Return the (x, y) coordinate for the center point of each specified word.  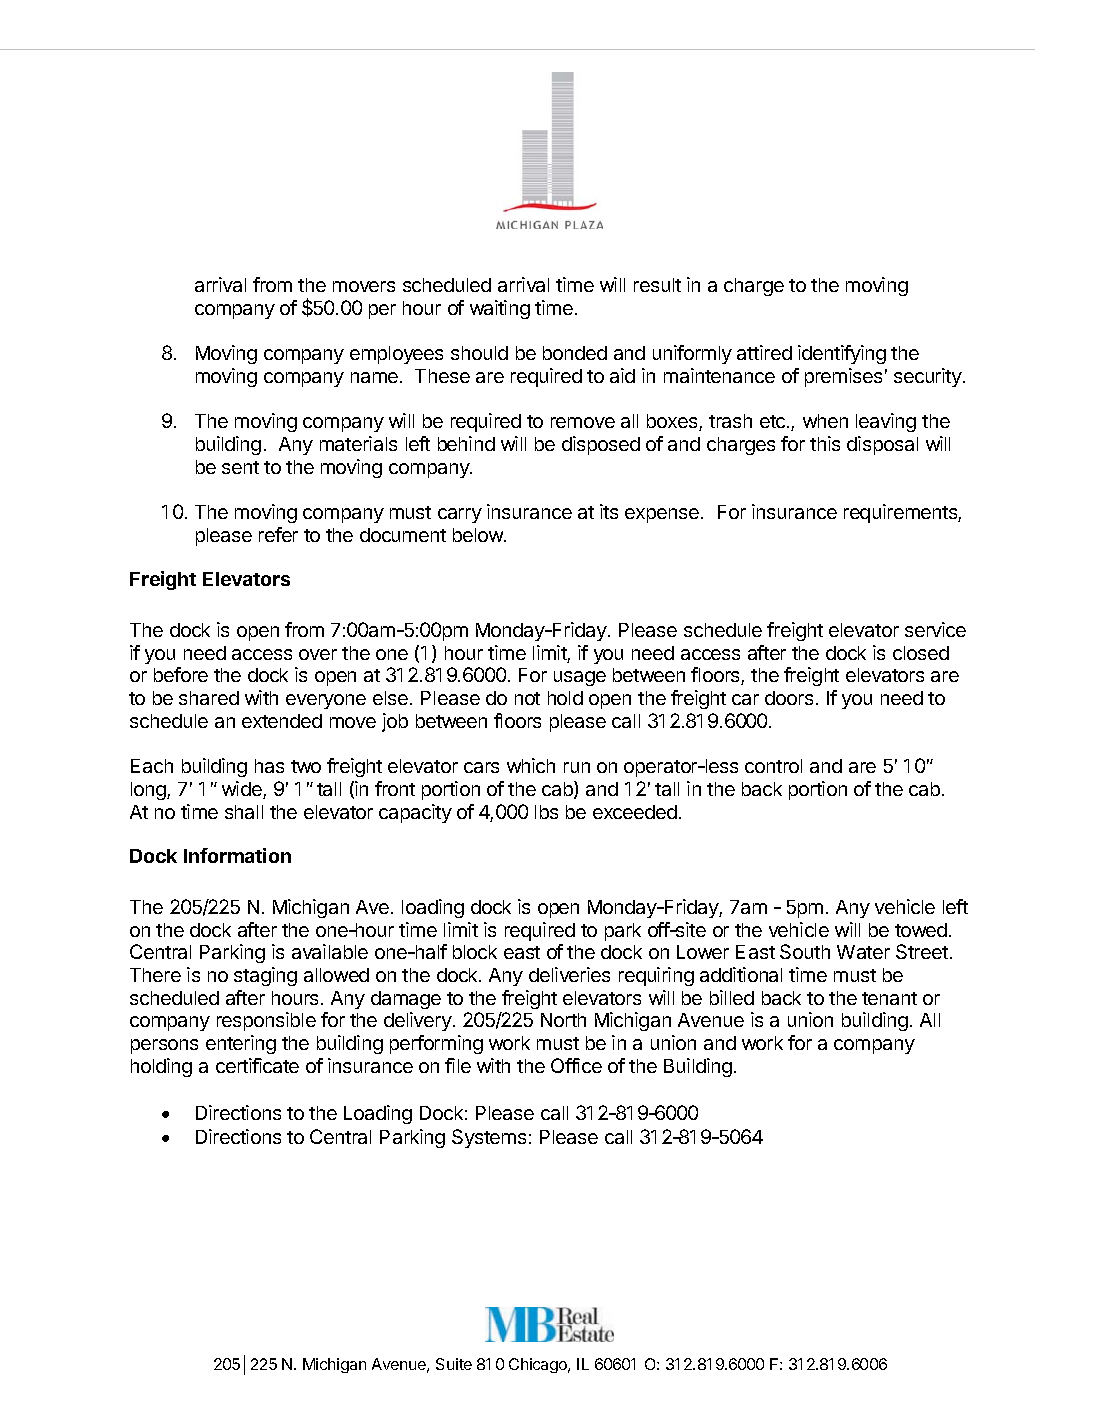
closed (921, 653)
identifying (842, 354)
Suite (454, 1364)
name (374, 377)
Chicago (539, 1365)
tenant (889, 998)
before (181, 674)
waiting (500, 309)
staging (265, 976)
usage (580, 678)
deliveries (569, 974)
